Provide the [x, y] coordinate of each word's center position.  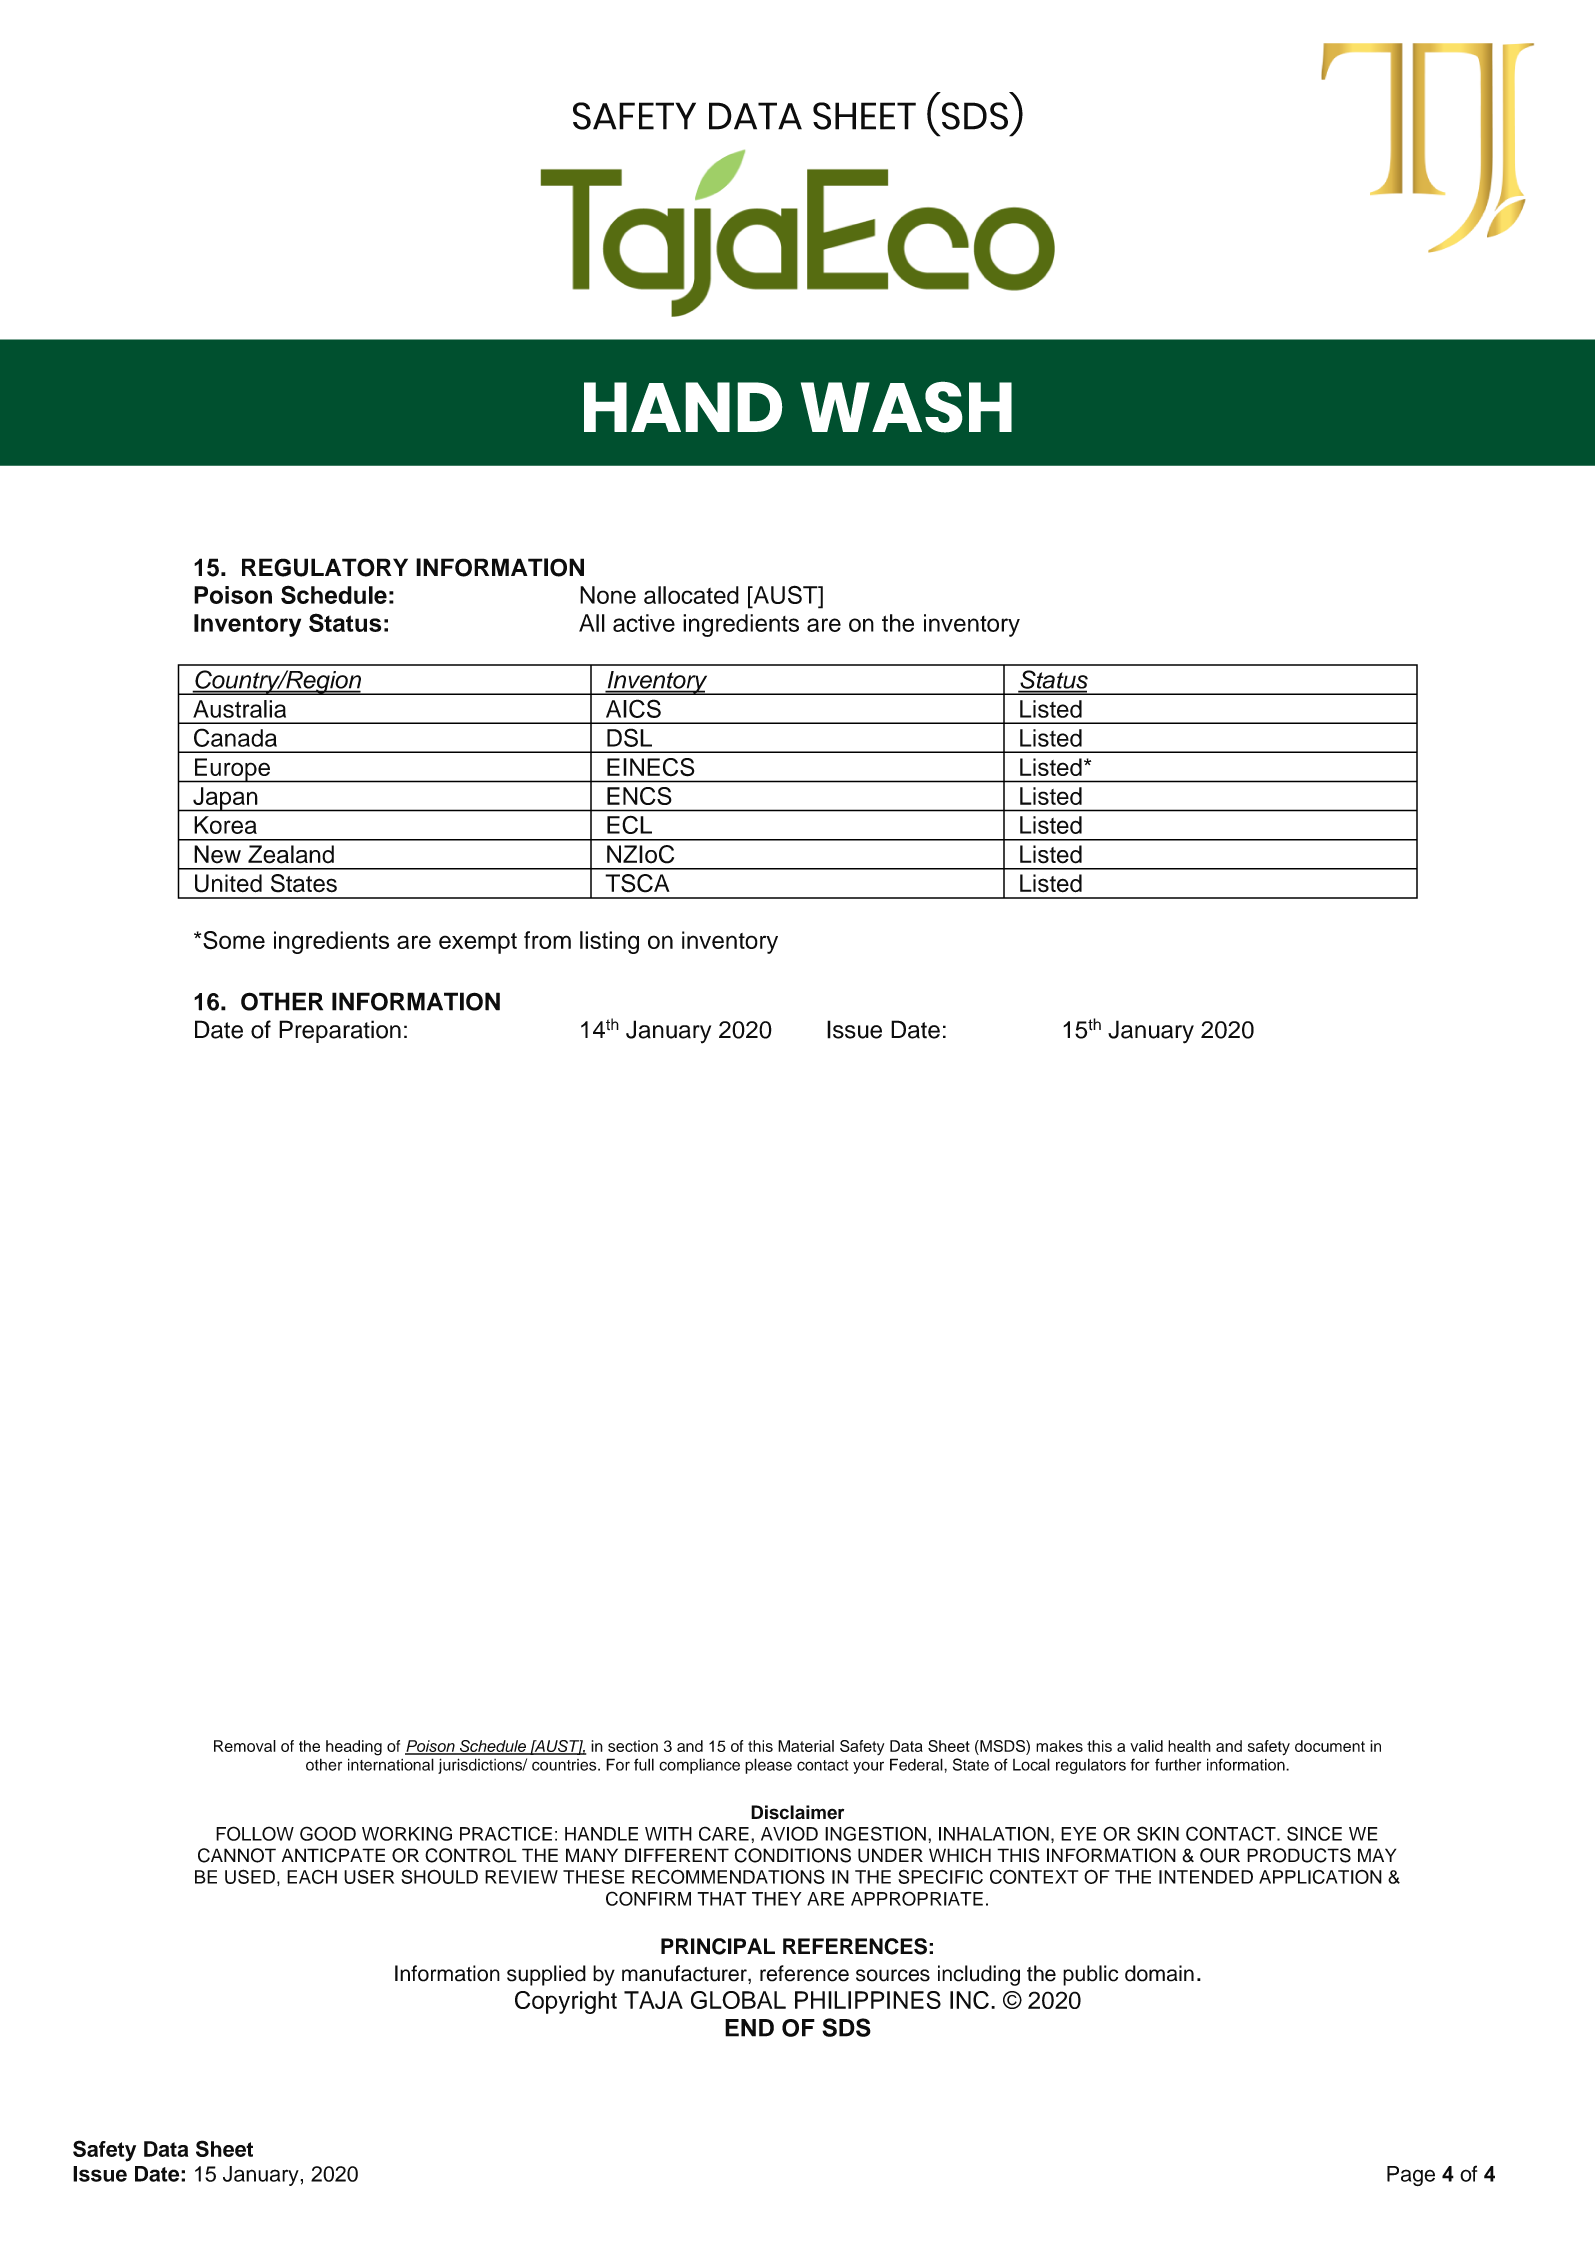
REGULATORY [325, 567]
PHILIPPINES [868, 2000]
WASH [906, 407]
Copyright [566, 2002]
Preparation [340, 1031]
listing [609, 942]
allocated [691, 595]
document [1330, 1746]
